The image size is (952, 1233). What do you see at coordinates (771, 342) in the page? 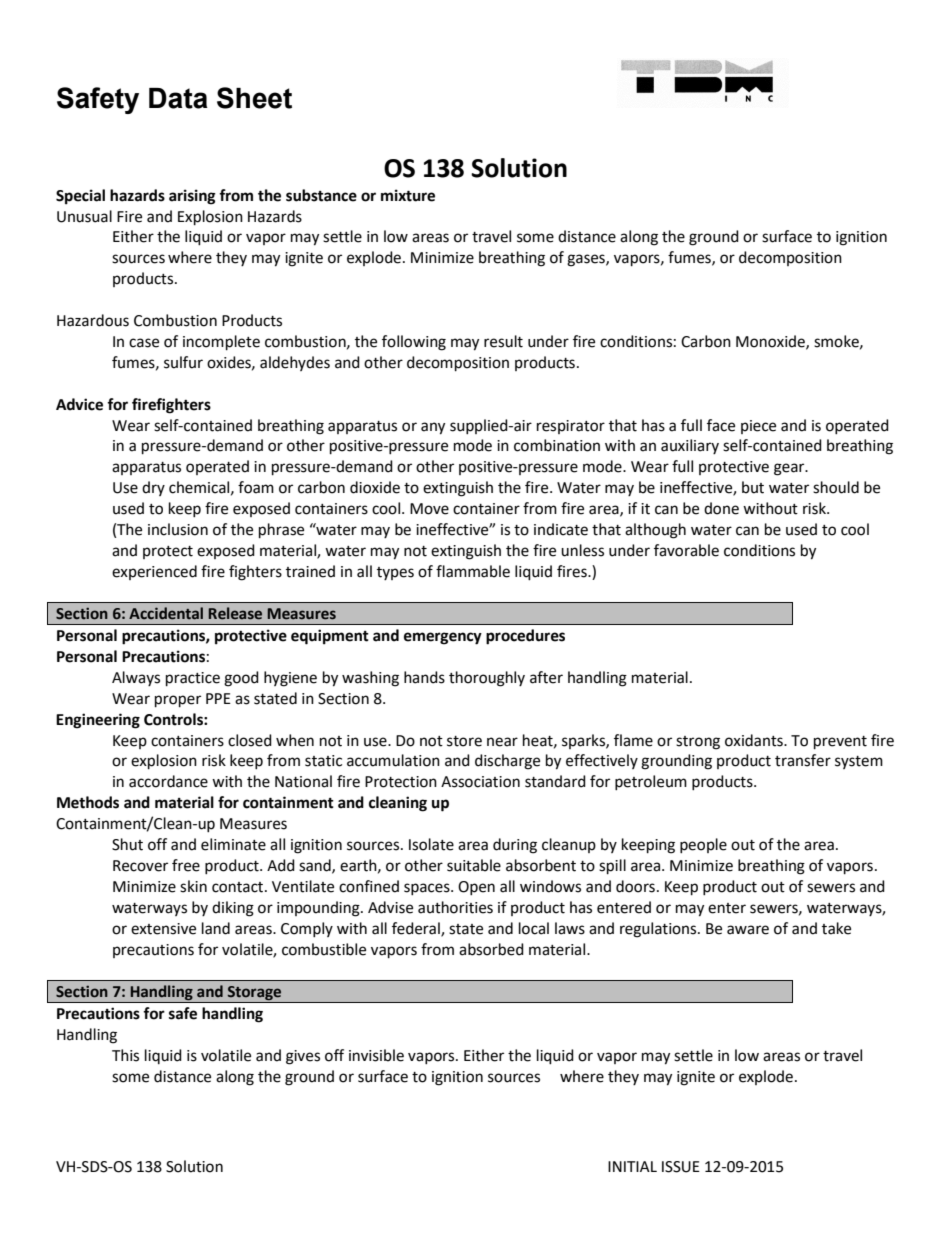
I see `Monoxide` at bounding box center [771, 342].
